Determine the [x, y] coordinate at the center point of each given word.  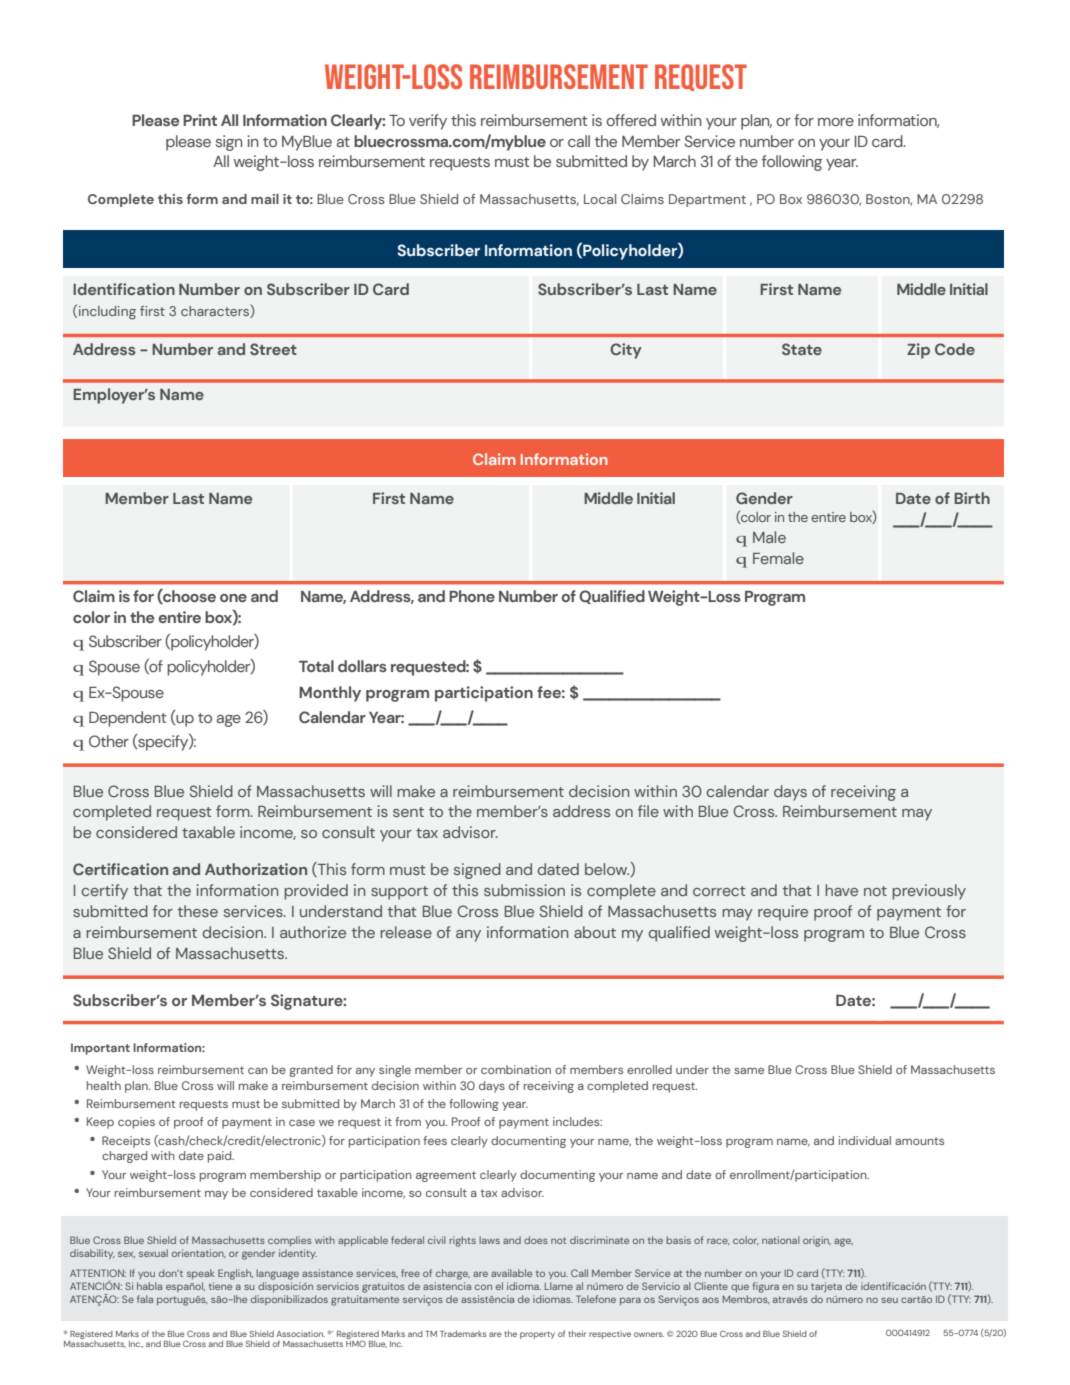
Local [600, 199]
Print [200, 120]
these [198, 911]
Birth [972, 498]
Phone [472, 596]
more [836, 122]
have [841, 890]
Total [316, 666]
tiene [220, 1286]
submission [524, 890]
